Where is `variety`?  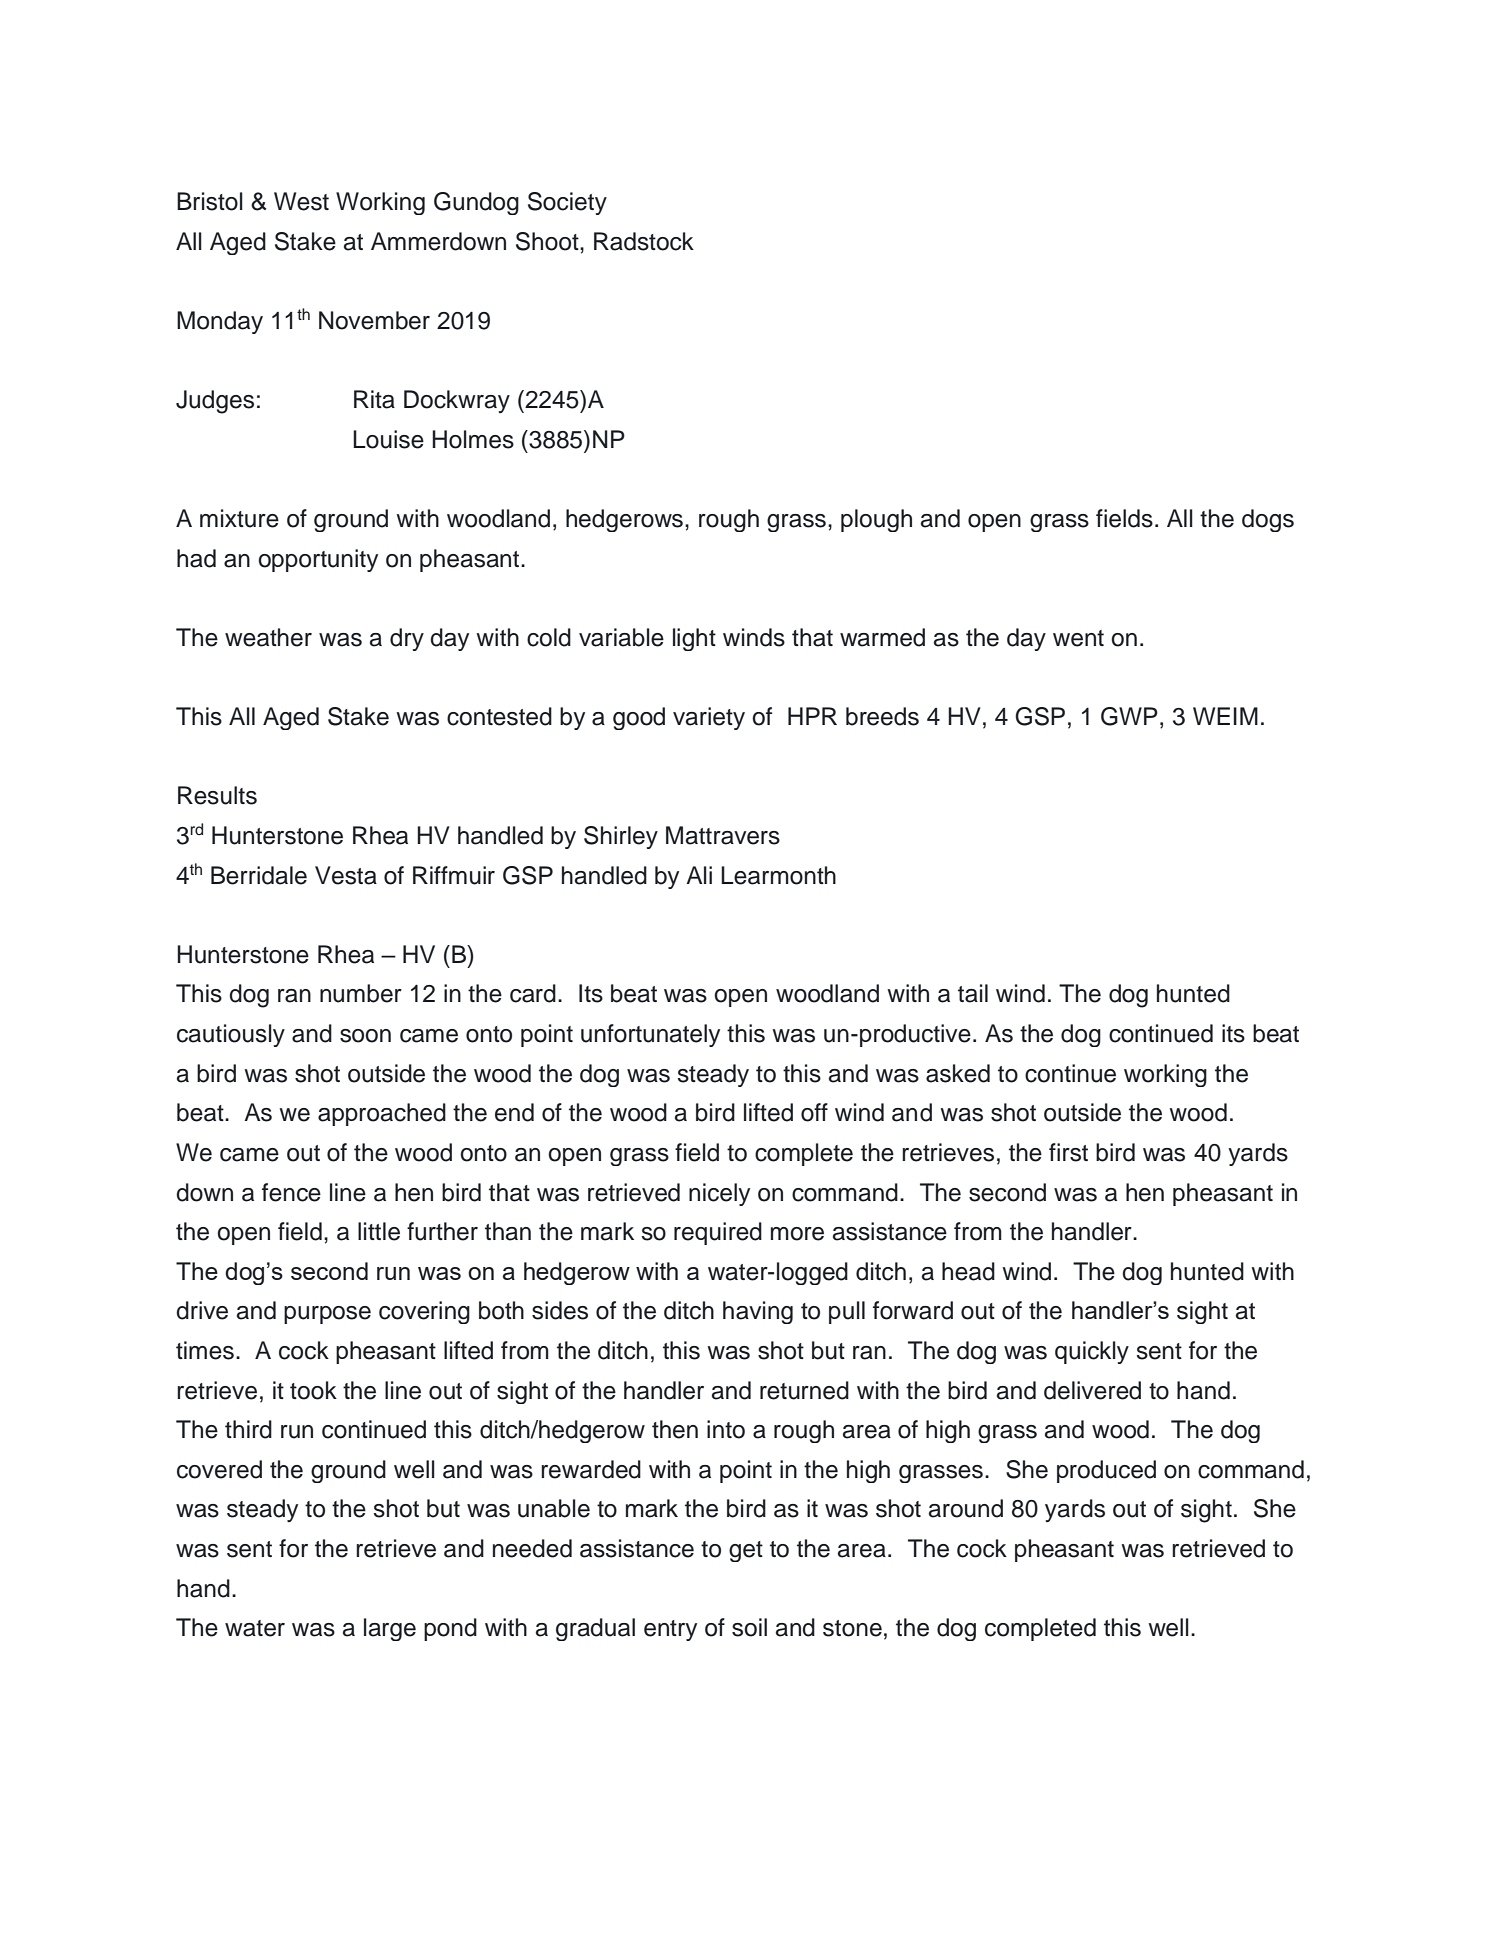 variety is located at coordinates (709, 718).
